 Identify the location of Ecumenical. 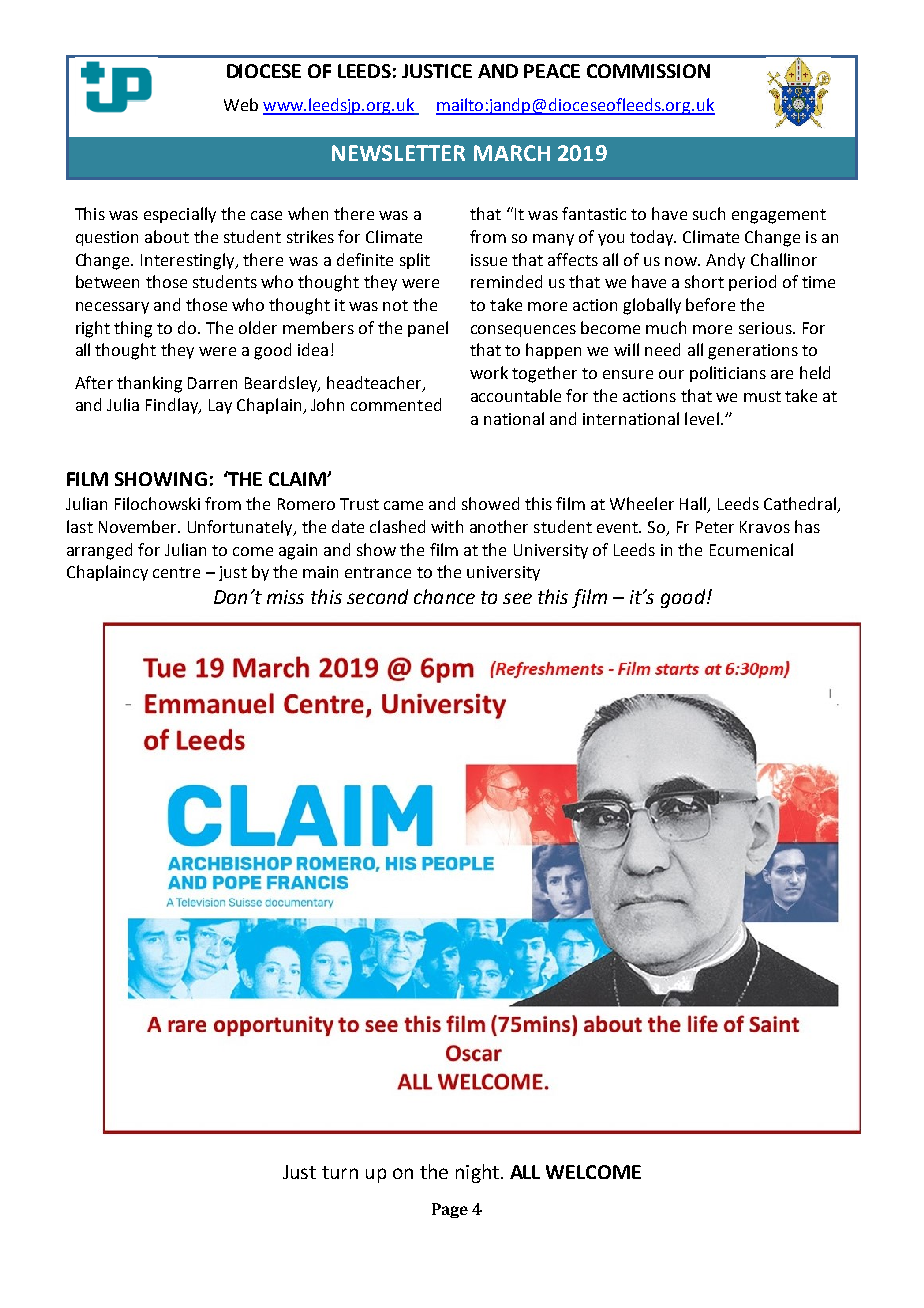
(751, 549).
